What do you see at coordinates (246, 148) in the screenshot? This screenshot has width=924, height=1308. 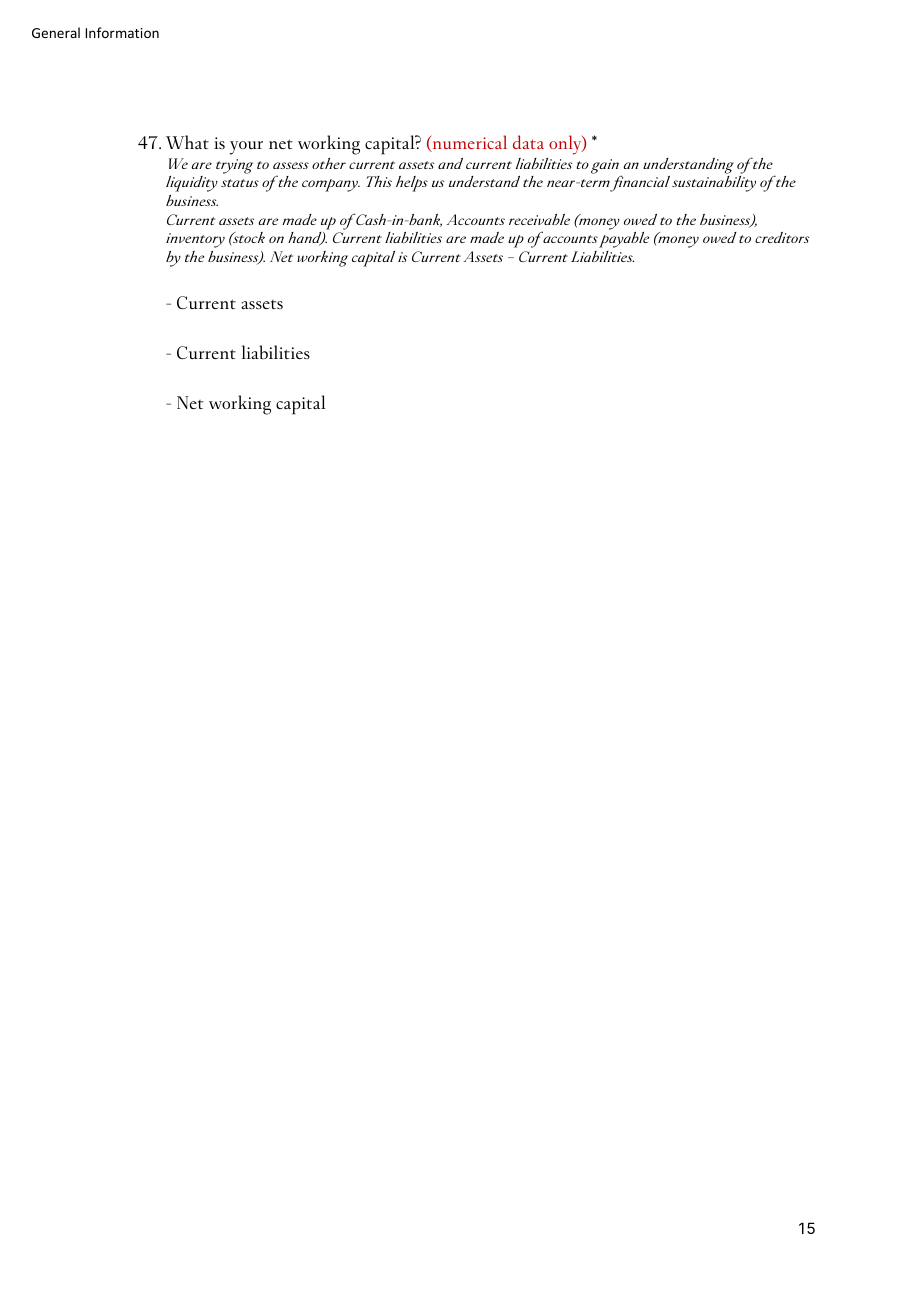 I see `your` at bounding box center [246, 148].
